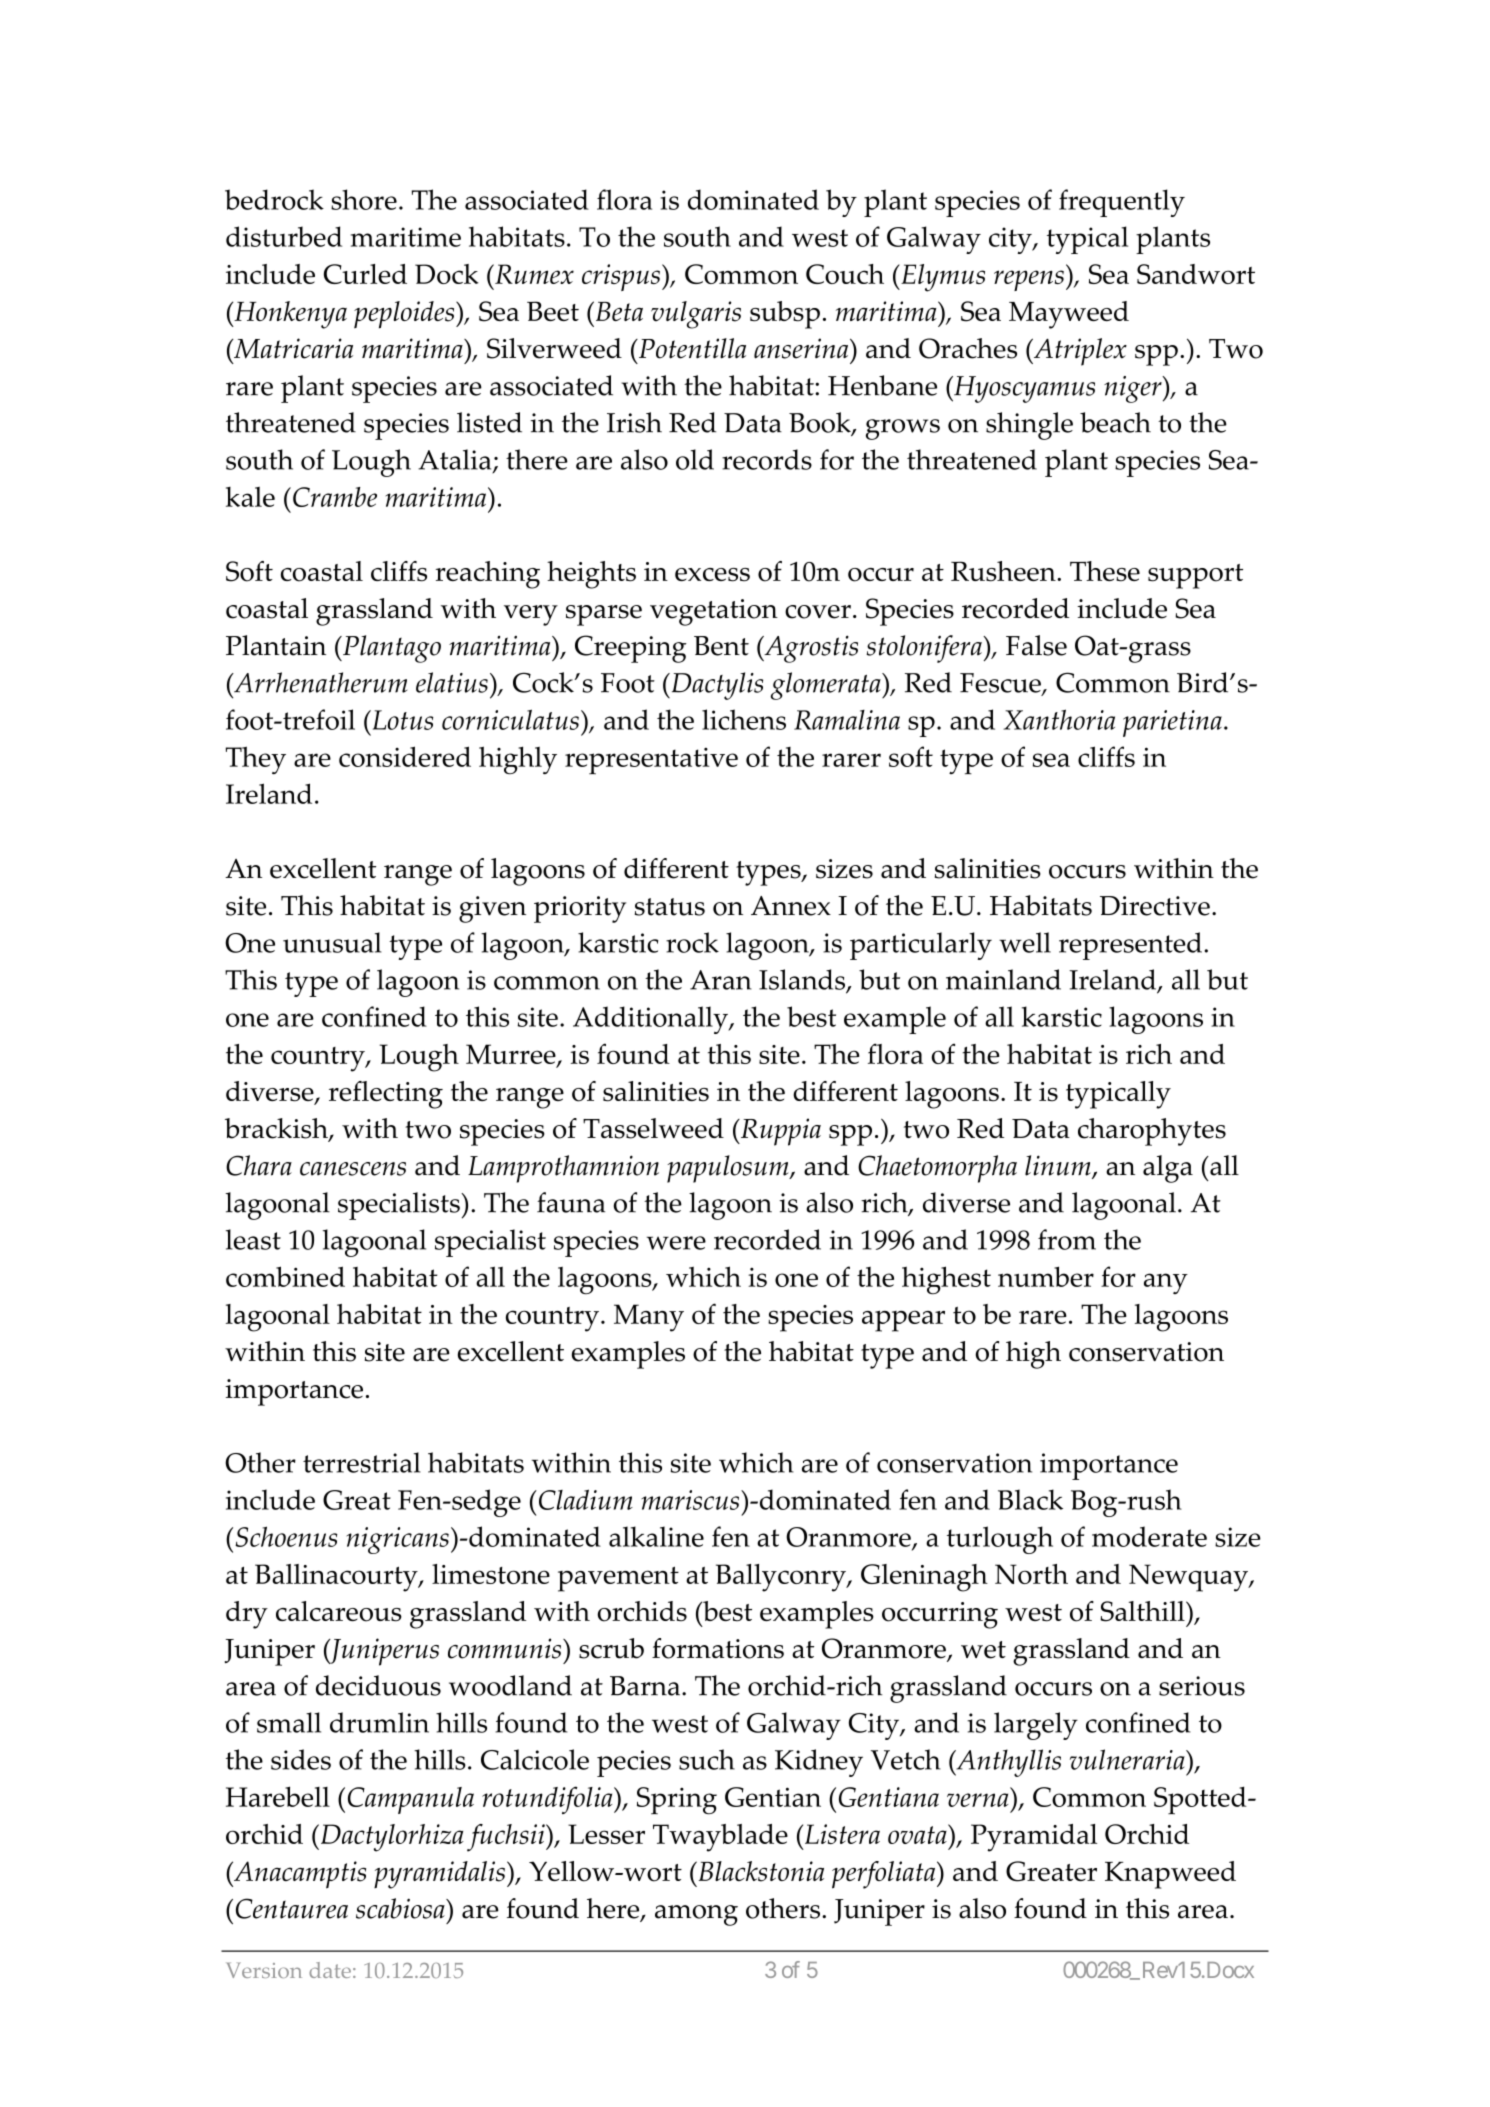 The image size is (1490, 2107). What do you see at coordinates (676, 1243) in the page?
I see `were` at bounding box center [676, 1243].
